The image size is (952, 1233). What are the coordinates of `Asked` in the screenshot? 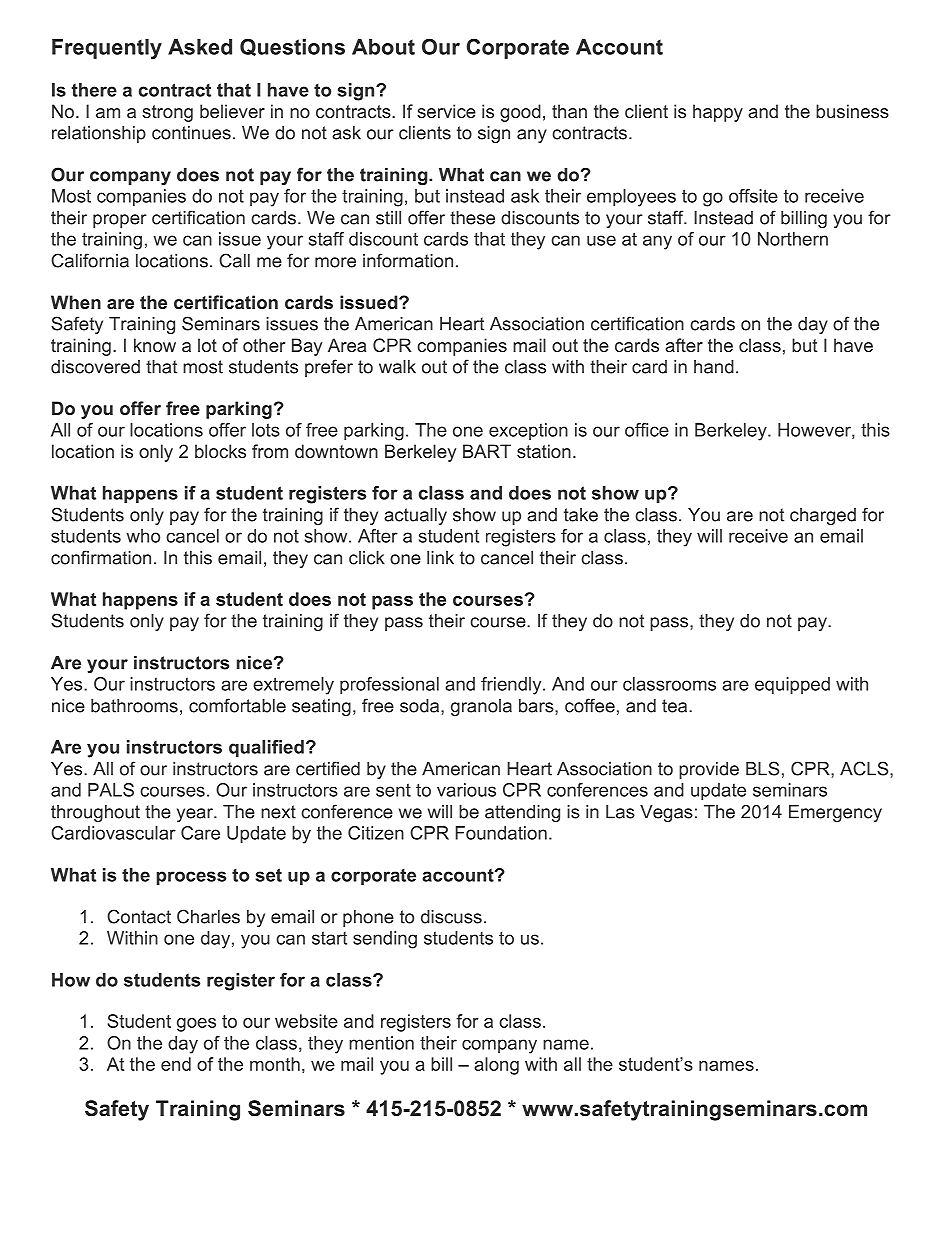 It's located at (200, 47).
